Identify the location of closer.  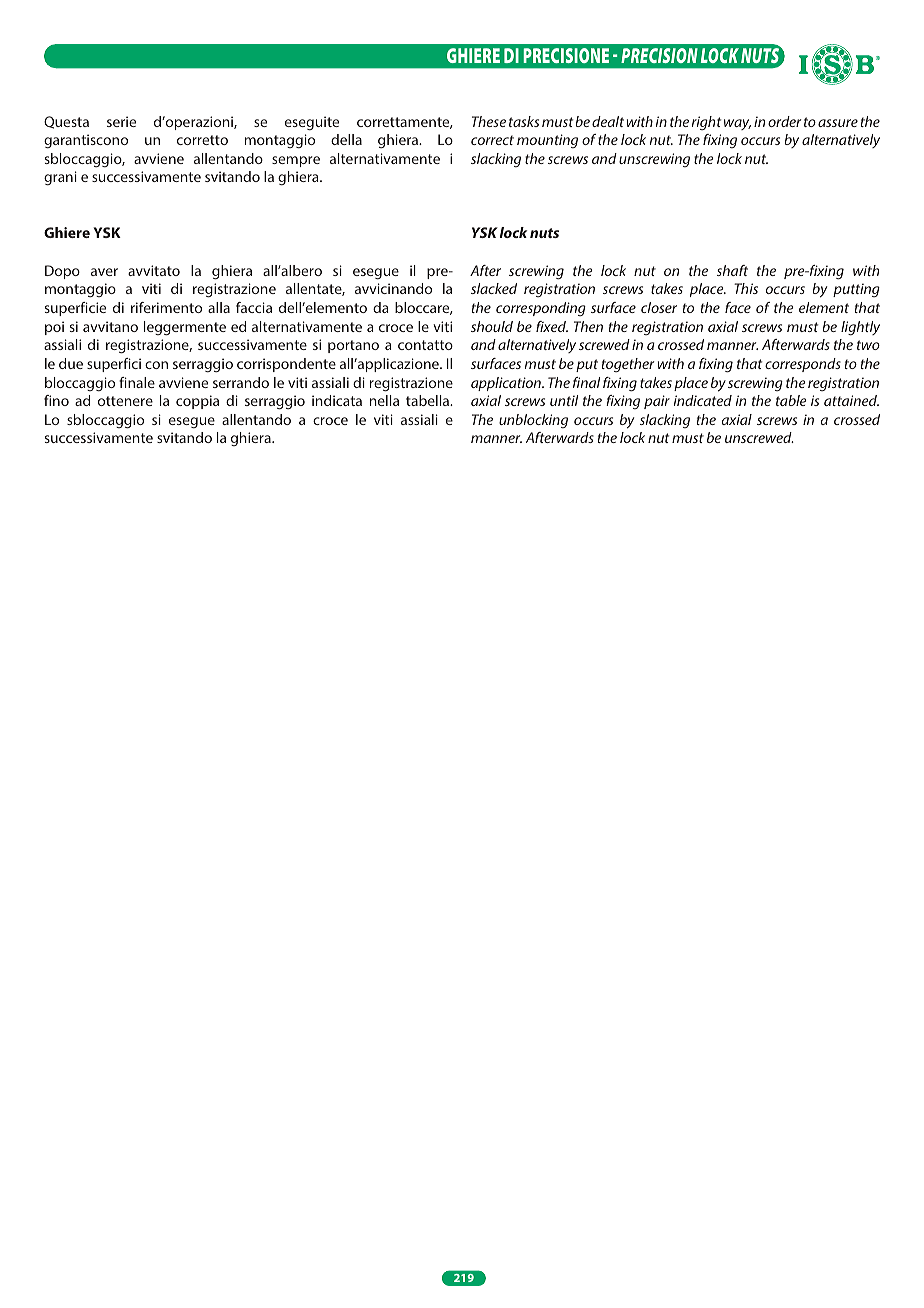
(659, 307).
